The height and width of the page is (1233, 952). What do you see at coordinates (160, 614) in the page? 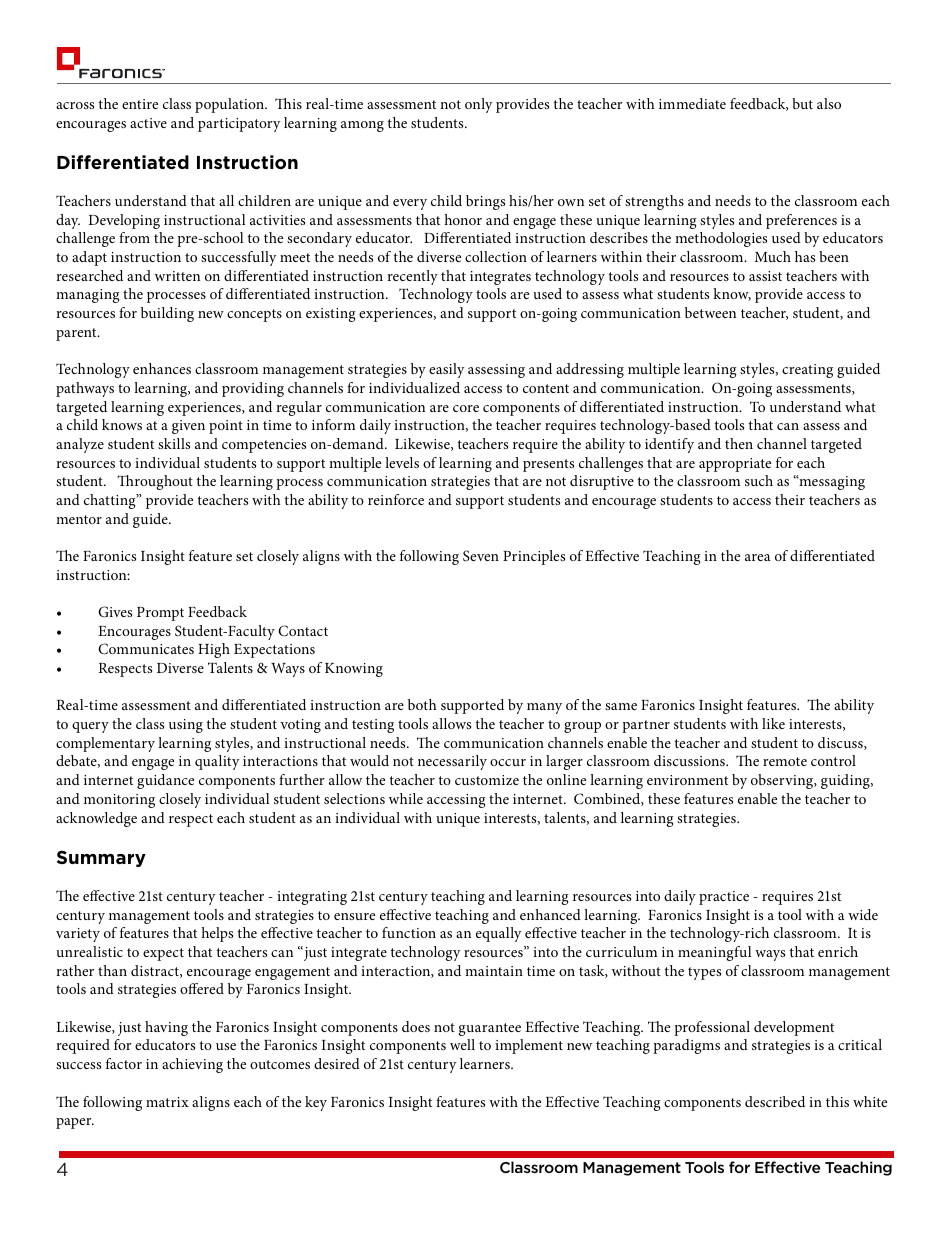
I see `Prompt` at bounding box center [160, 614].
